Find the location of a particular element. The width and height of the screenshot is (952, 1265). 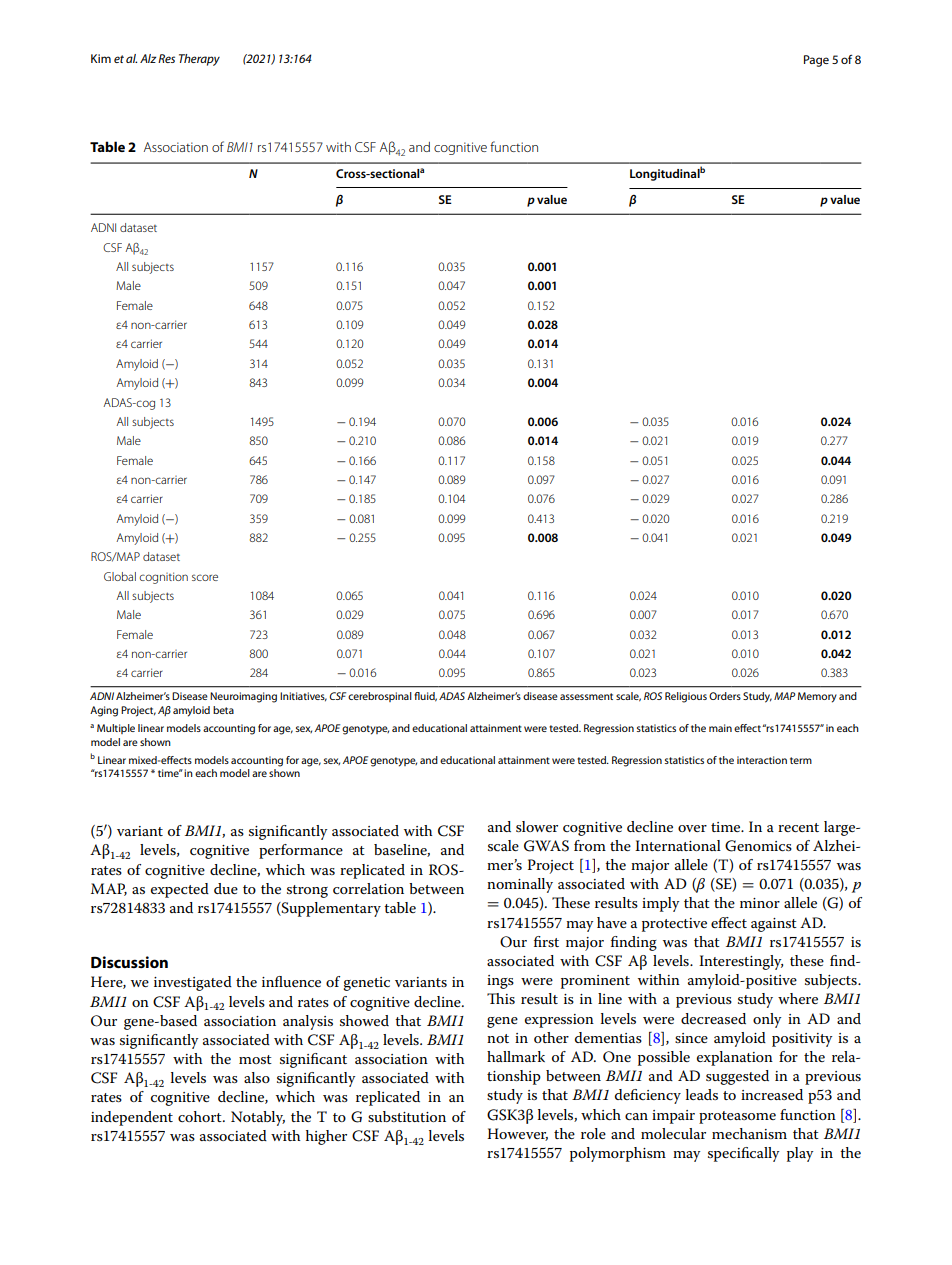

Therapy is located at coordinates (199, 60).
